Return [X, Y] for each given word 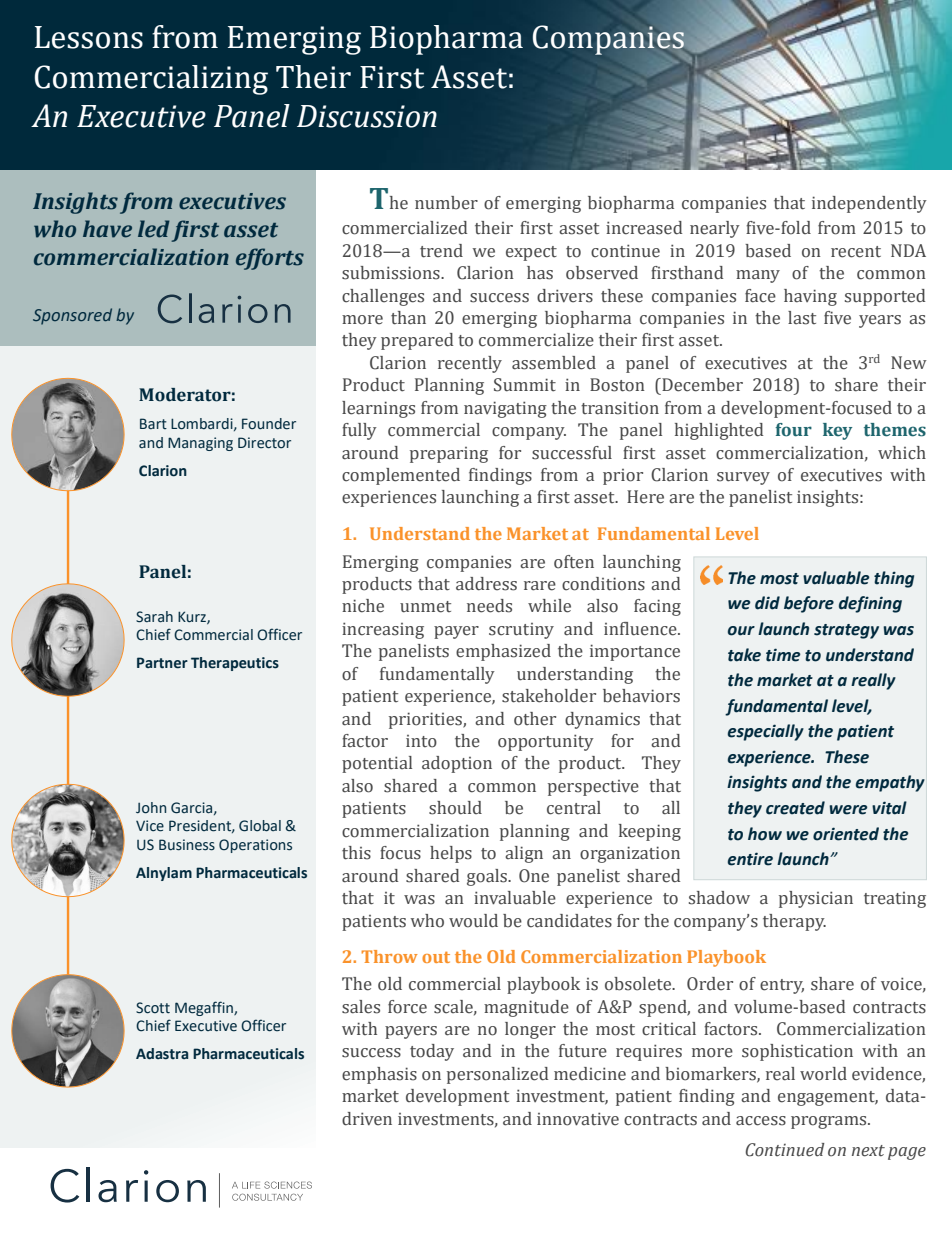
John [151, 808]
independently [869, 204]
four [793, 430]
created [795, 808]
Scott [153, 1008]
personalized [497, 1075]
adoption [457, 764]
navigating [505, 409]
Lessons [89, 37]
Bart [153, 423]
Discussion [367, 116]
